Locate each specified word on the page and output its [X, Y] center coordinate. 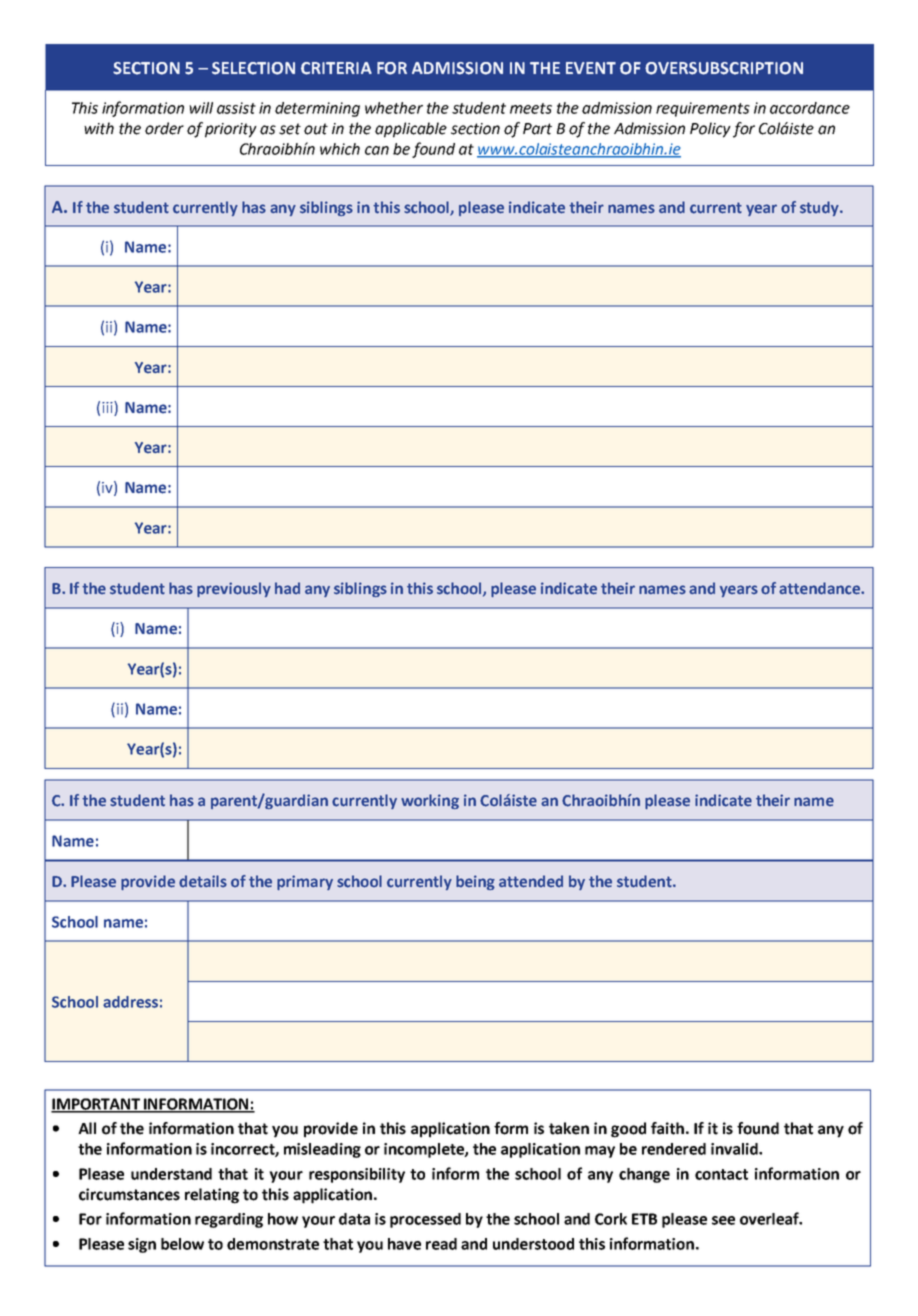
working [430, 801]
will [201, 108]
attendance [820, 588]
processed [425, 1220]
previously [234, 589]
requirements [703, 109]
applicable [411, 130]
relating [212, 1196]
